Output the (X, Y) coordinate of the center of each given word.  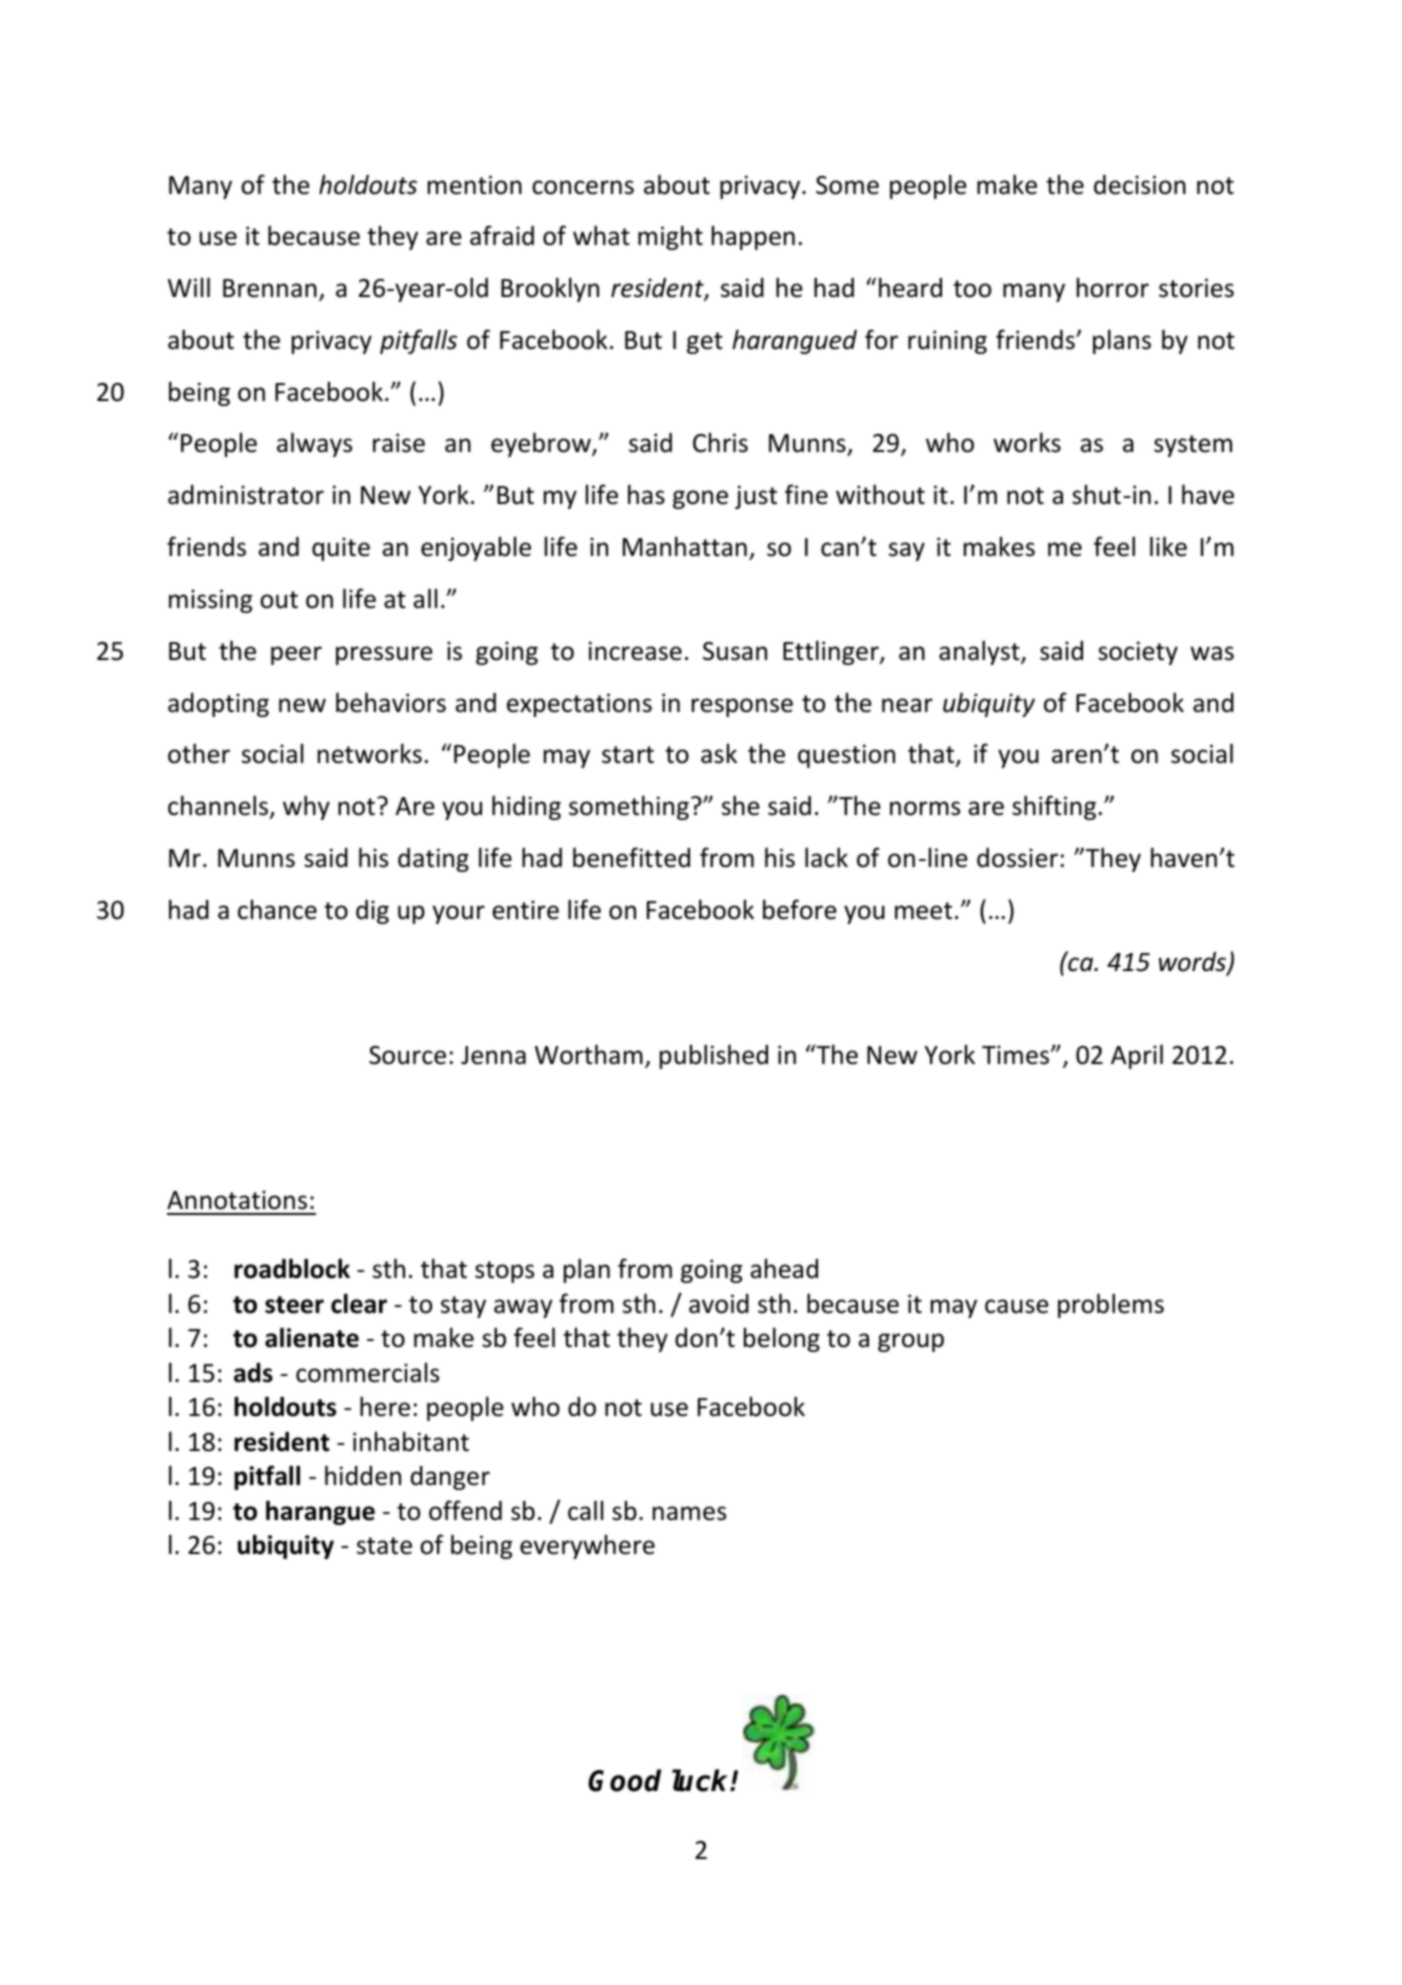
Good (624, 1780)
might (670, 237)
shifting (1054, 807)
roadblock (292, 1268)
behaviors (391, 702)
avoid (719, 1304)
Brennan (270, 288)
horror (1113, 287)
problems (1111, 1305)
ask (719, 753)
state (384, 1546)
